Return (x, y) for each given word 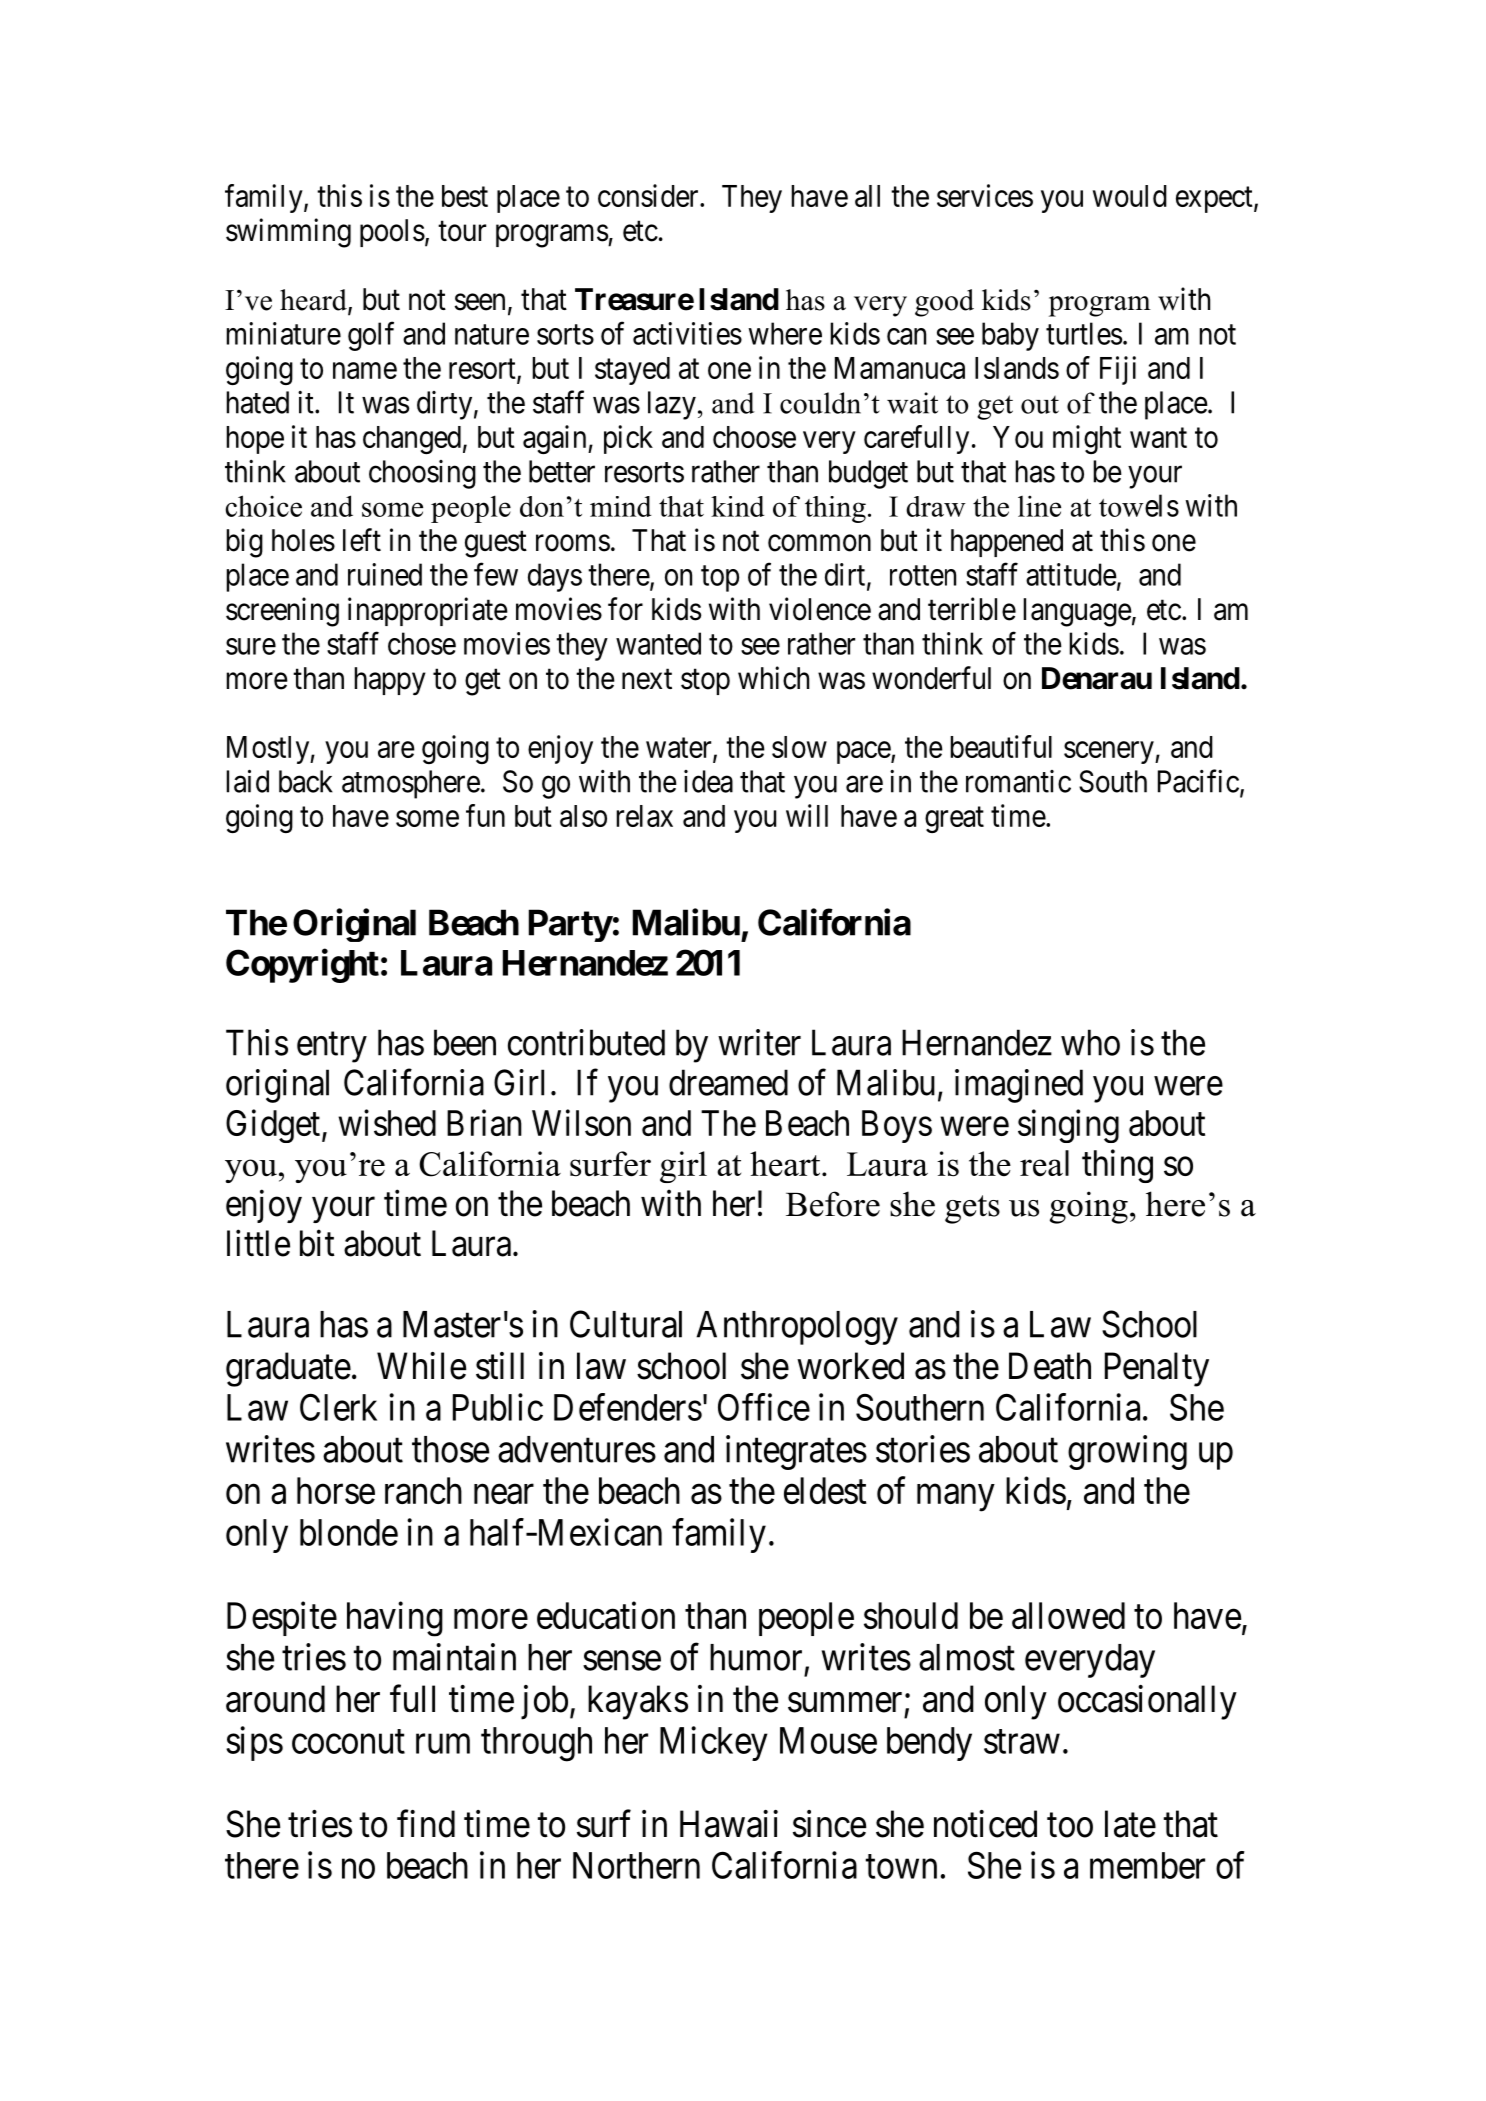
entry (332, 1047)
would (1130, 196)
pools (392, 233)
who (1090, 1042)
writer (759, 1042)
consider (649, 195)
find (426, 1824)
